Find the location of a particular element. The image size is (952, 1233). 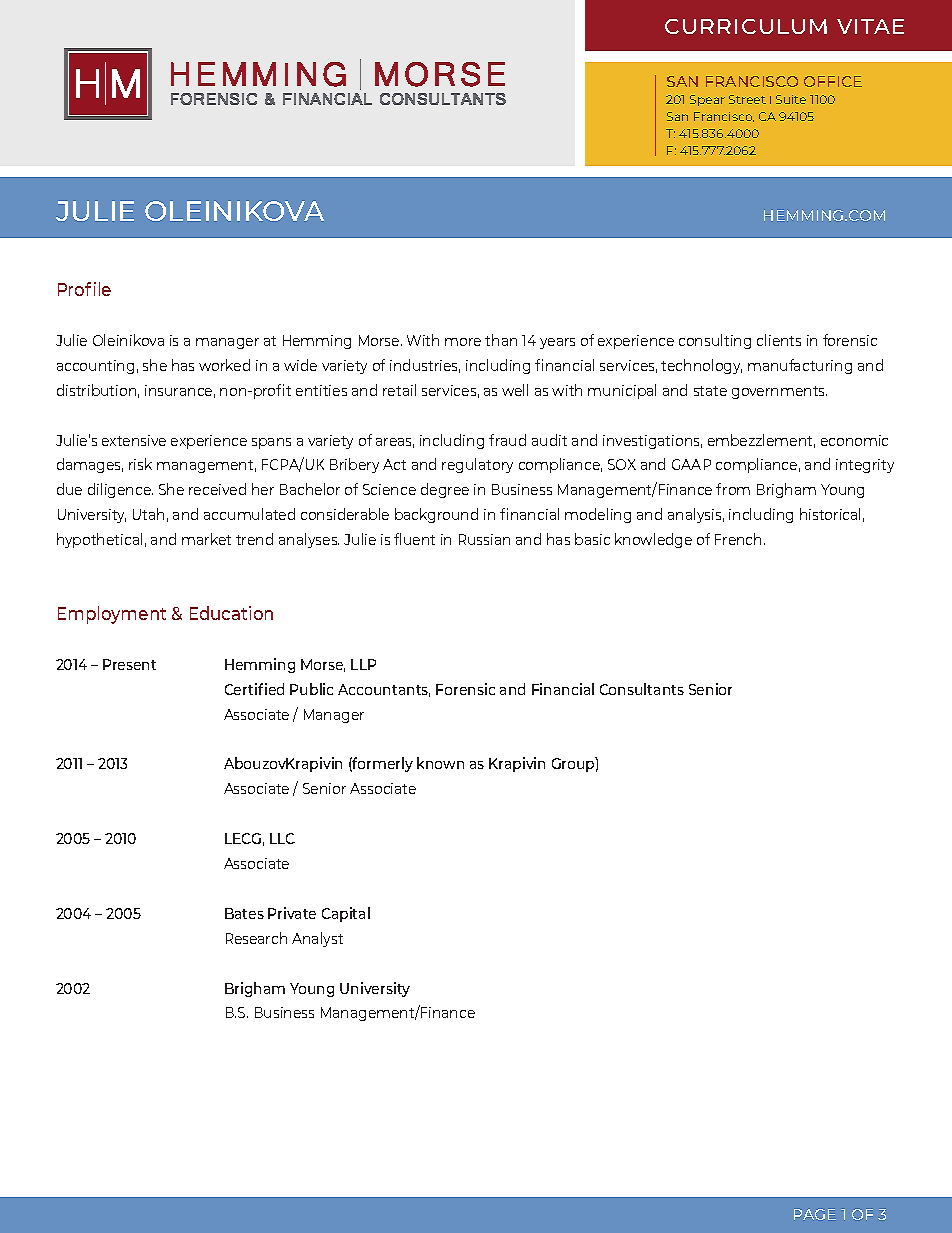

Russian is located at coordinates (484, 539).
